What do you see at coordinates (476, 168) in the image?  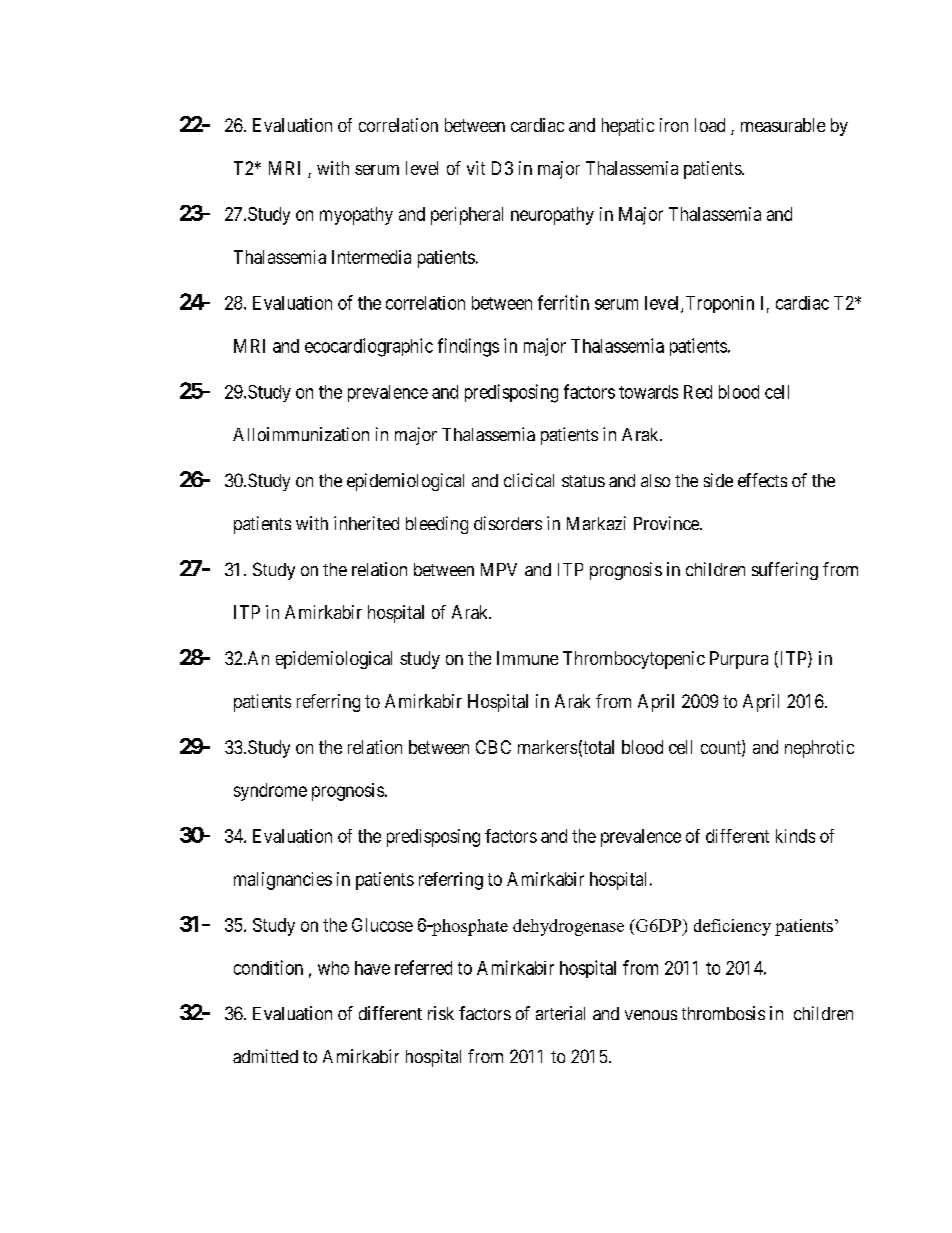 I see `vit` at bounding box center [476, 168].
